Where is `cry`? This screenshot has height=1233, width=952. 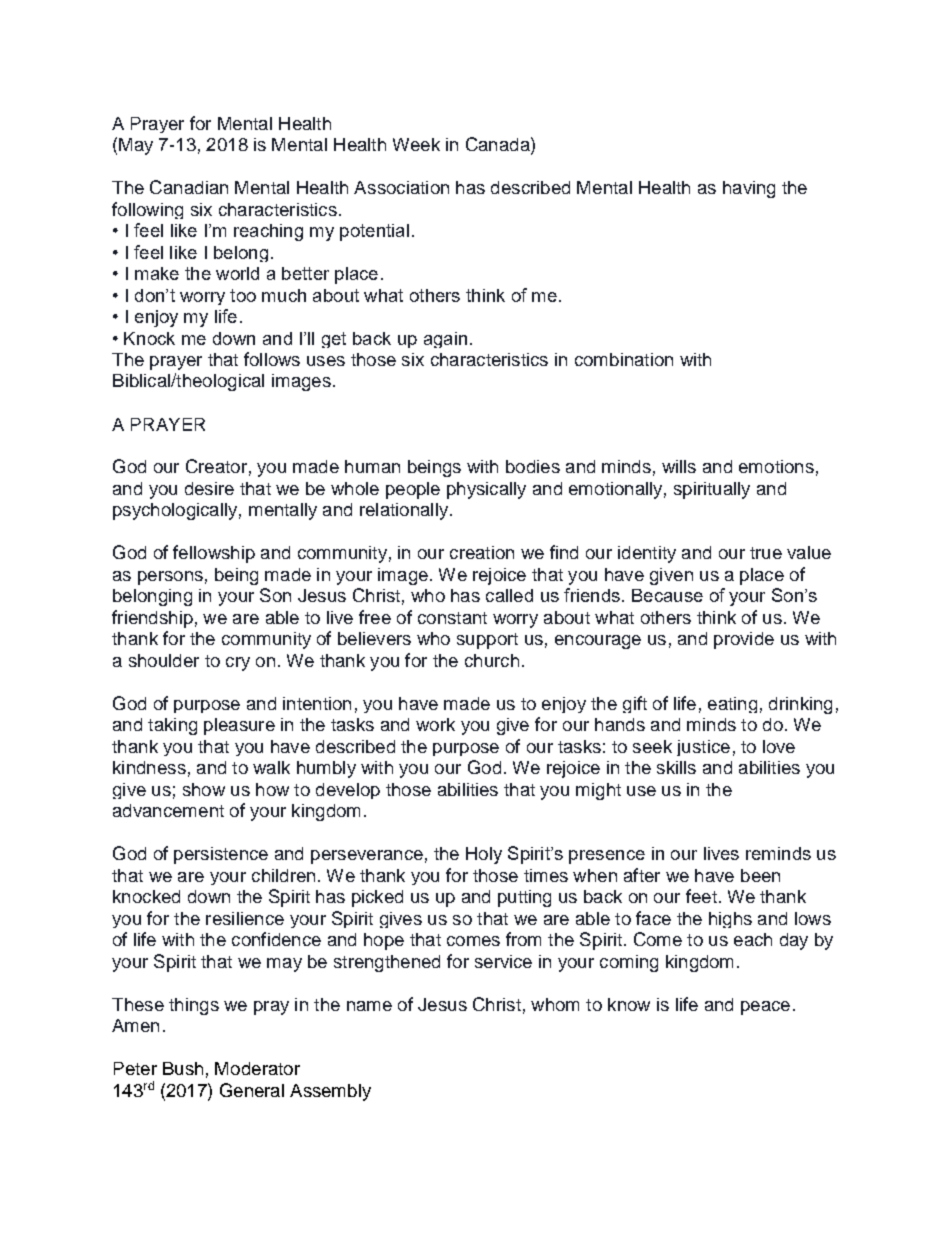 cry is located at coordinates (238, 664).
